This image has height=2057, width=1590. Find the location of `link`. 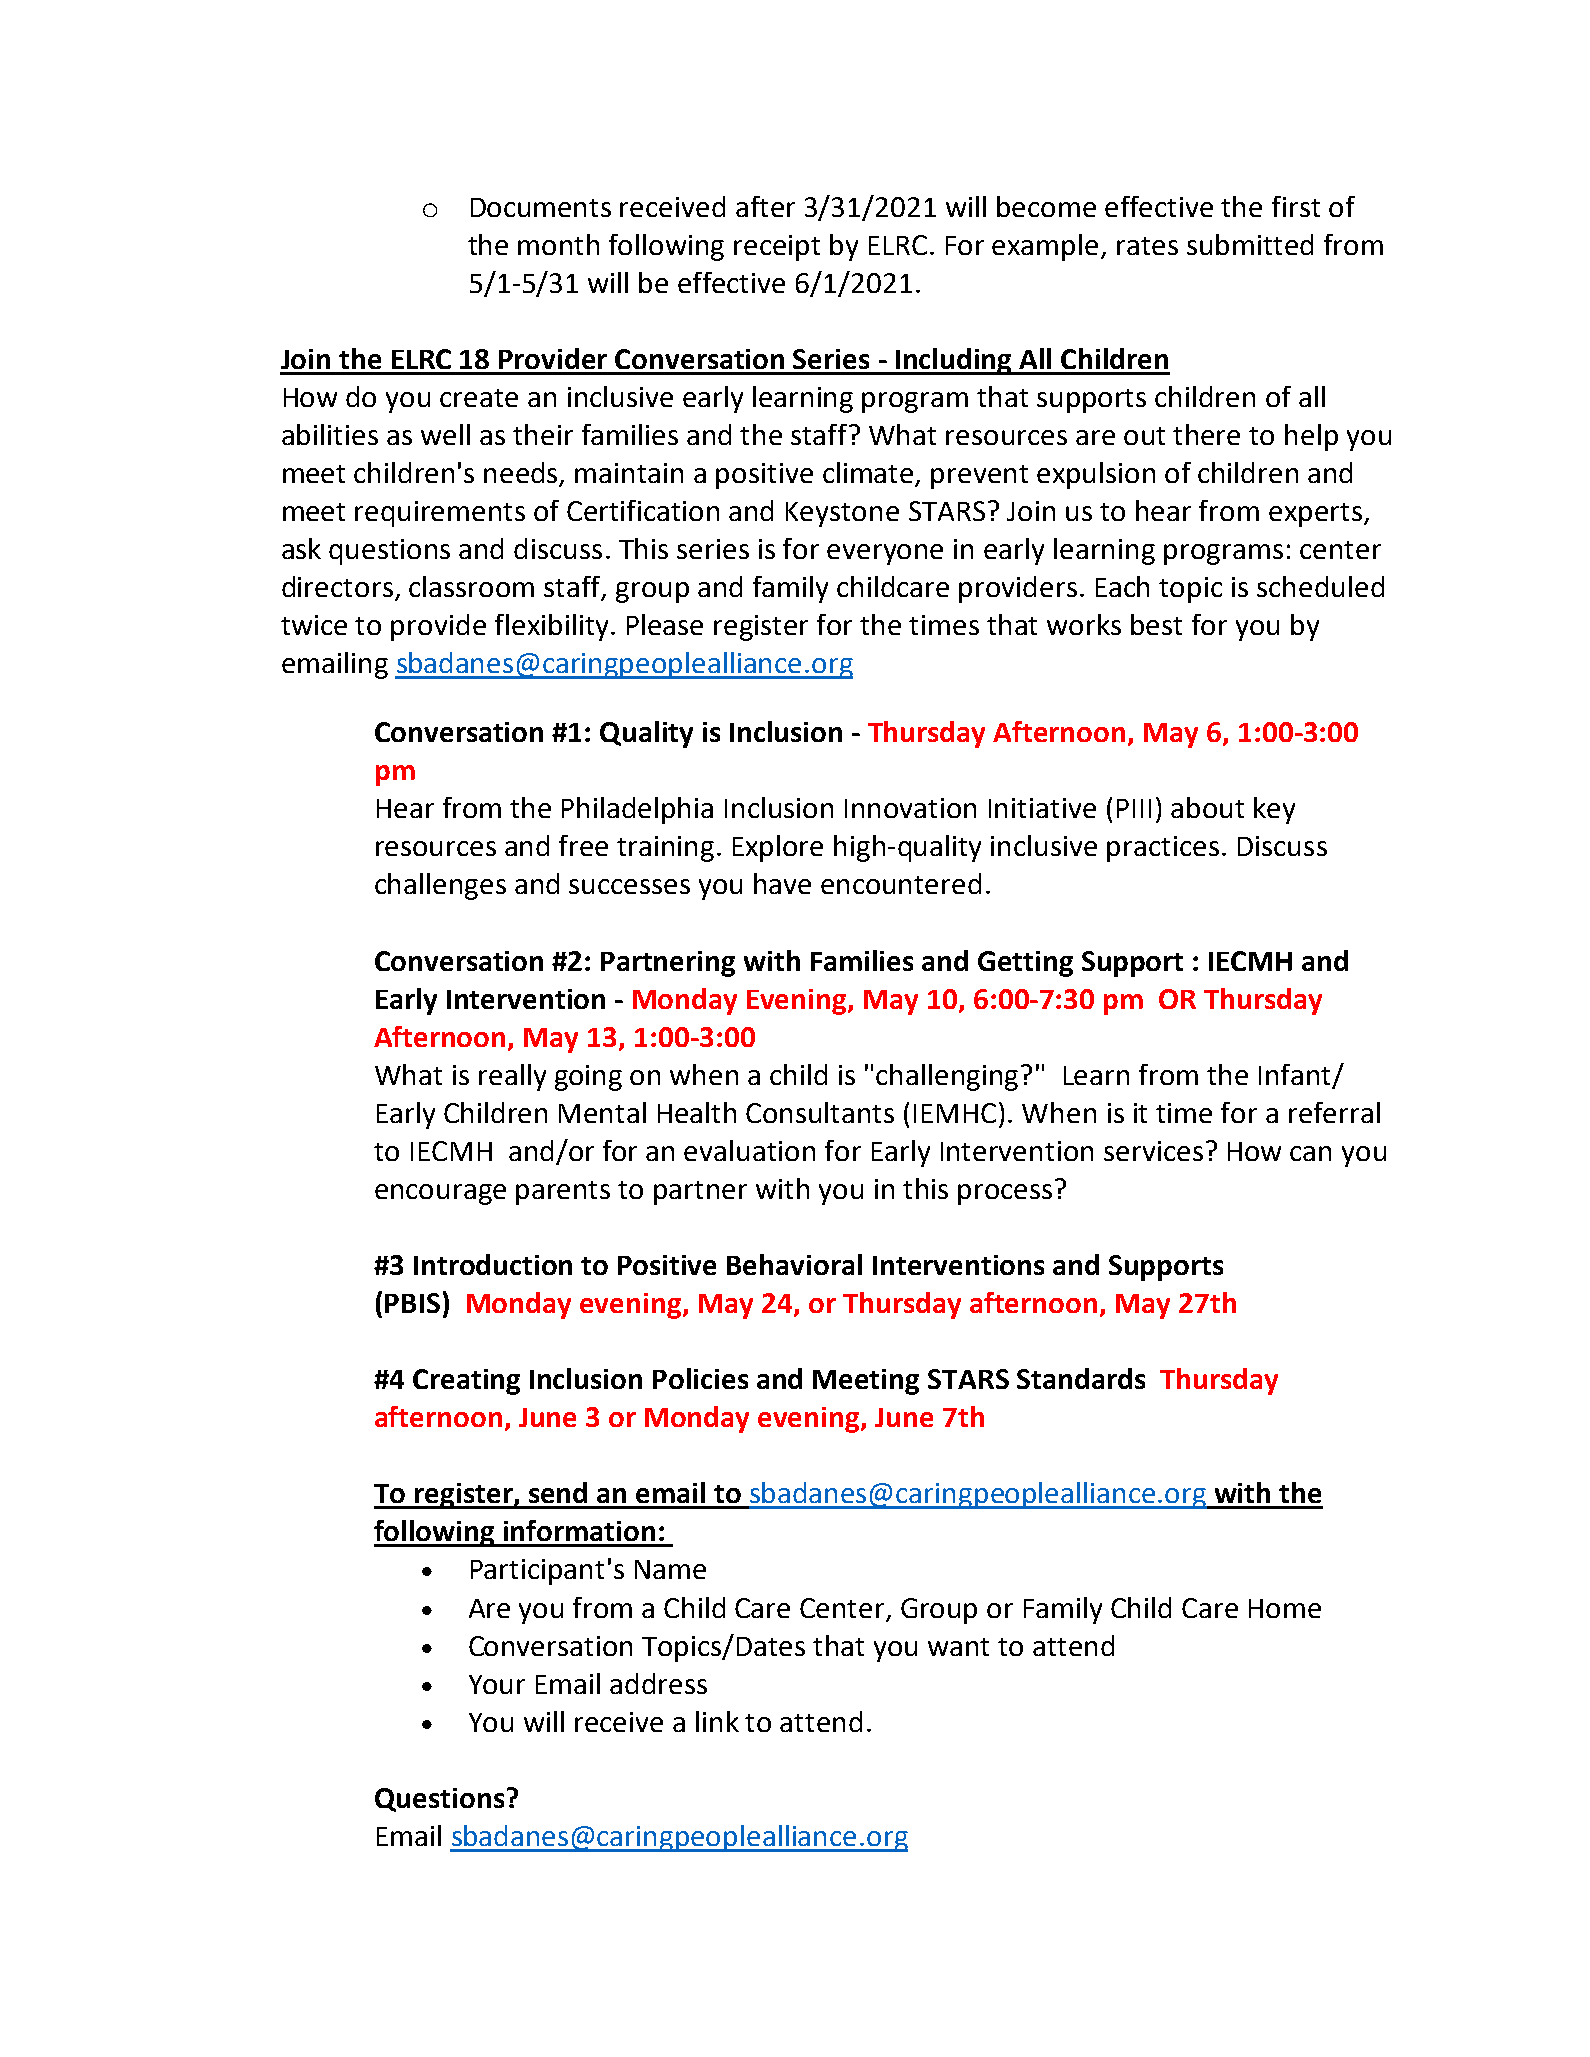

link is located at coordinates (717, 1721).
